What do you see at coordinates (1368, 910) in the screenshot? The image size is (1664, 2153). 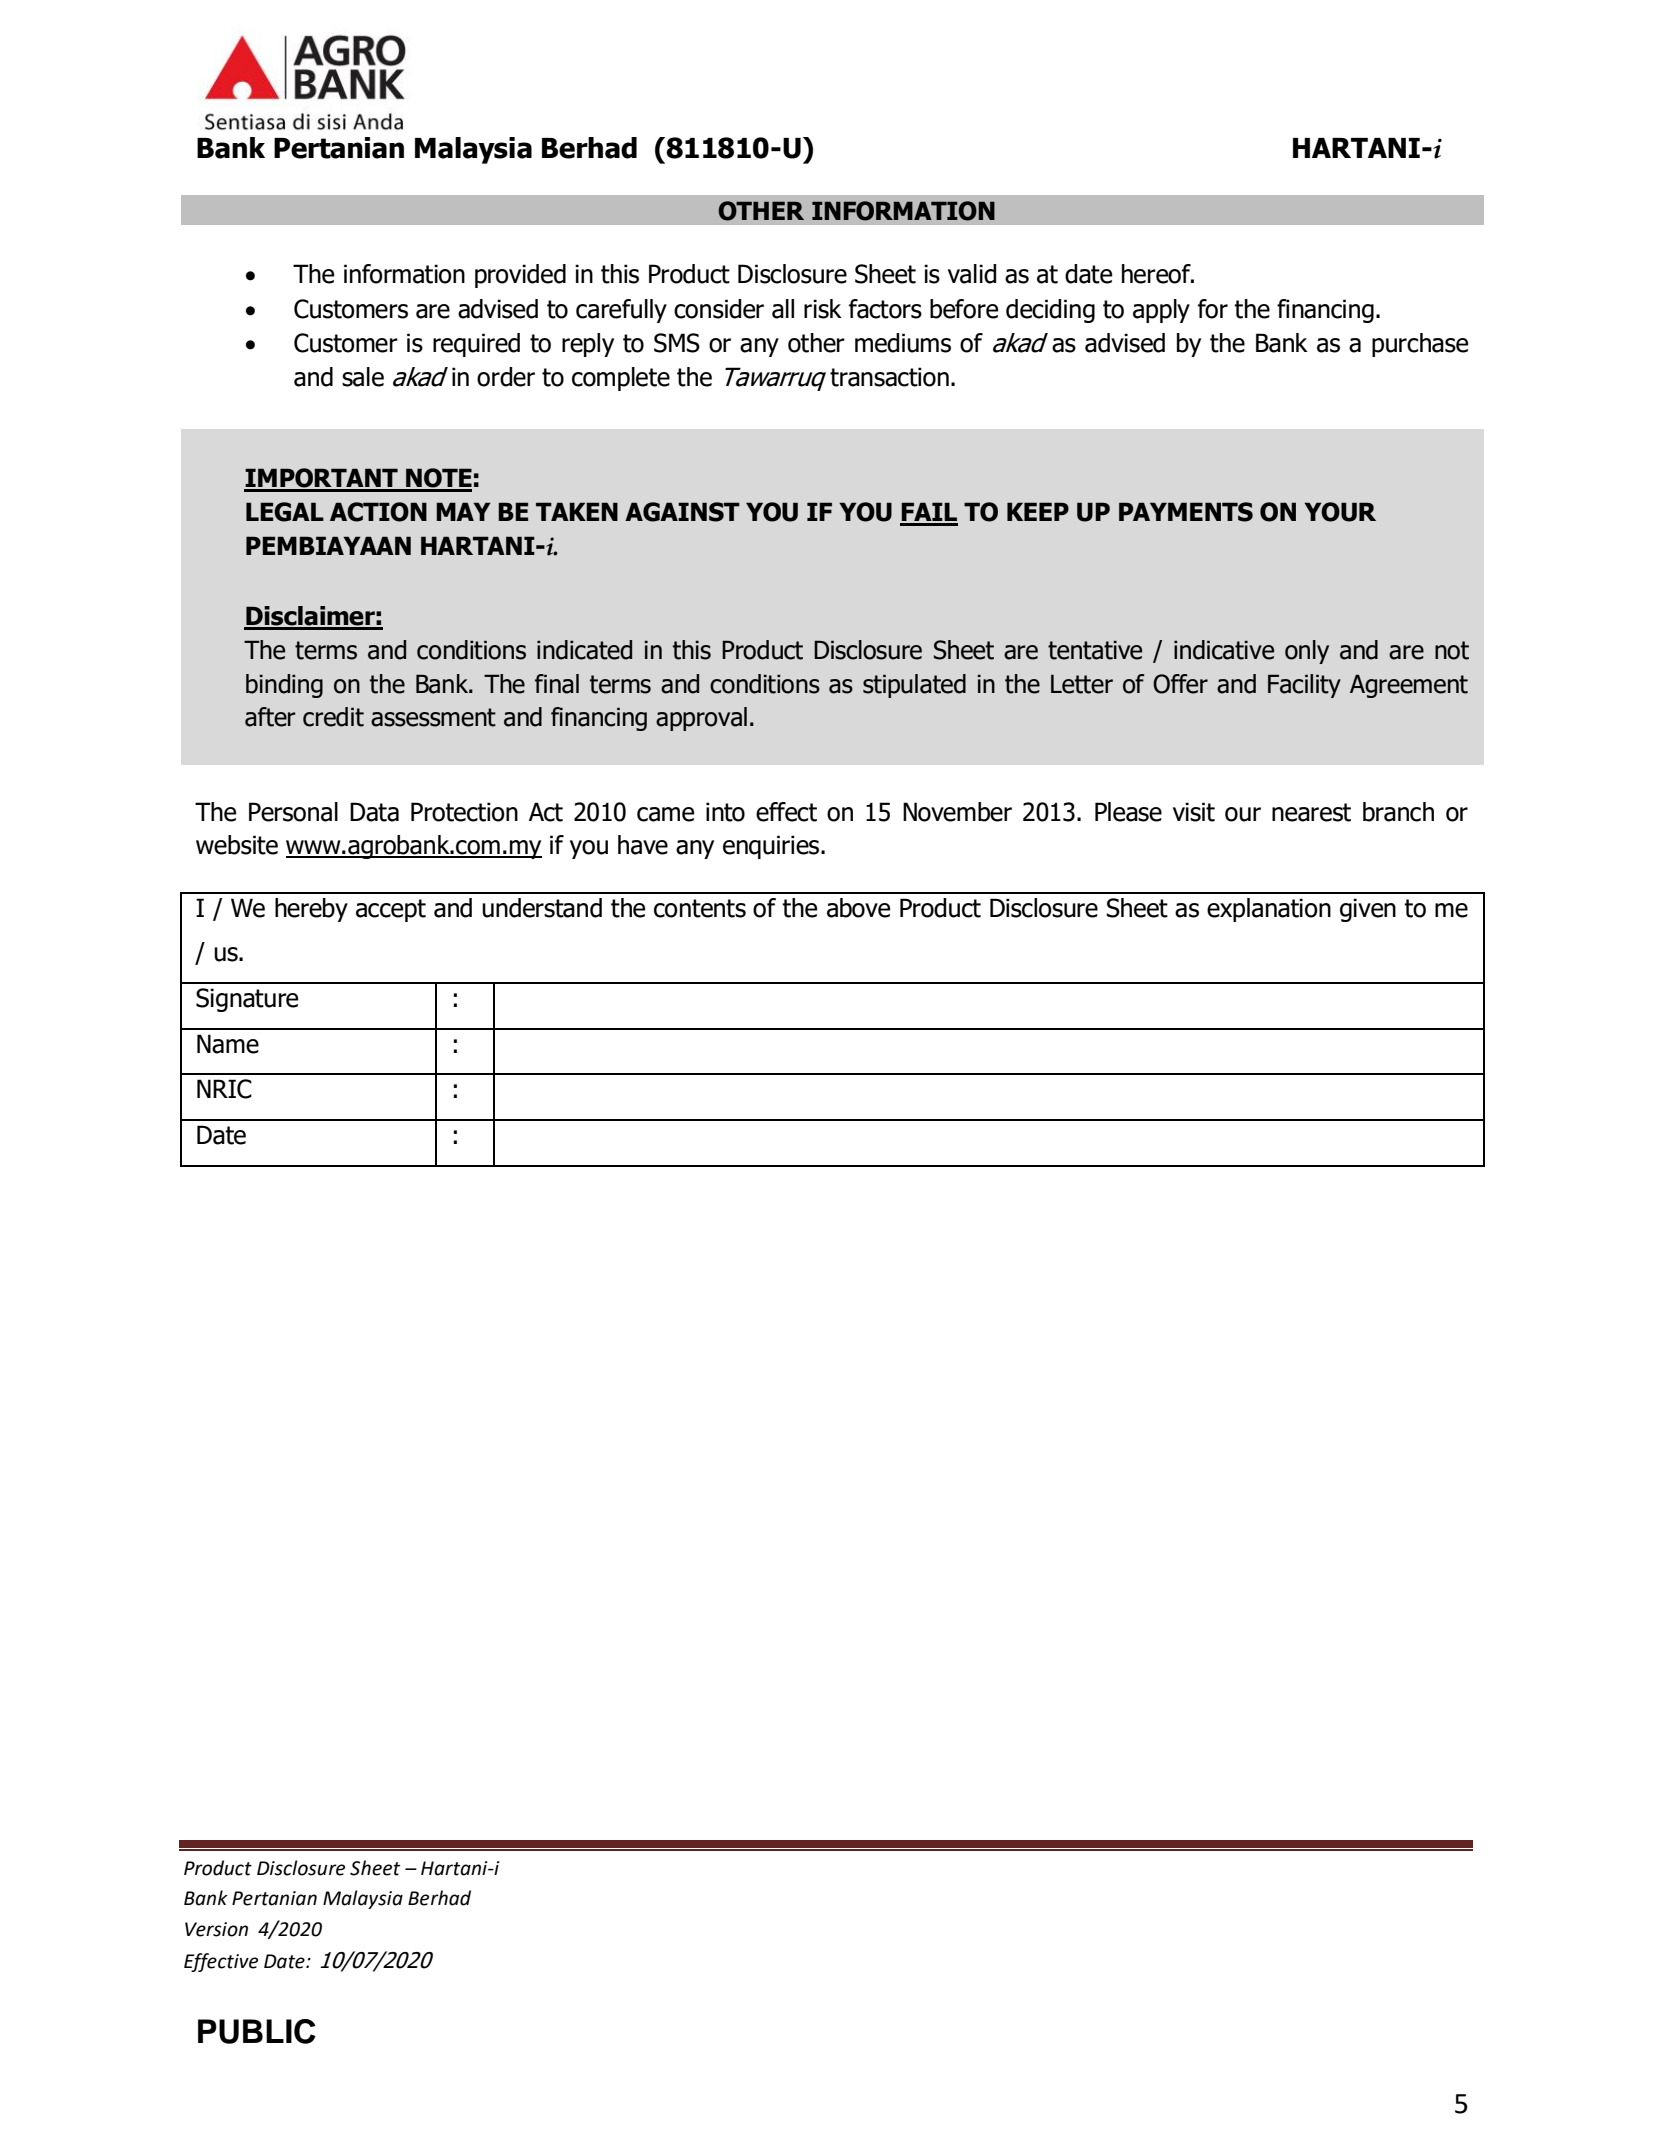 I see `given` at bounding box center [1368, 910].
